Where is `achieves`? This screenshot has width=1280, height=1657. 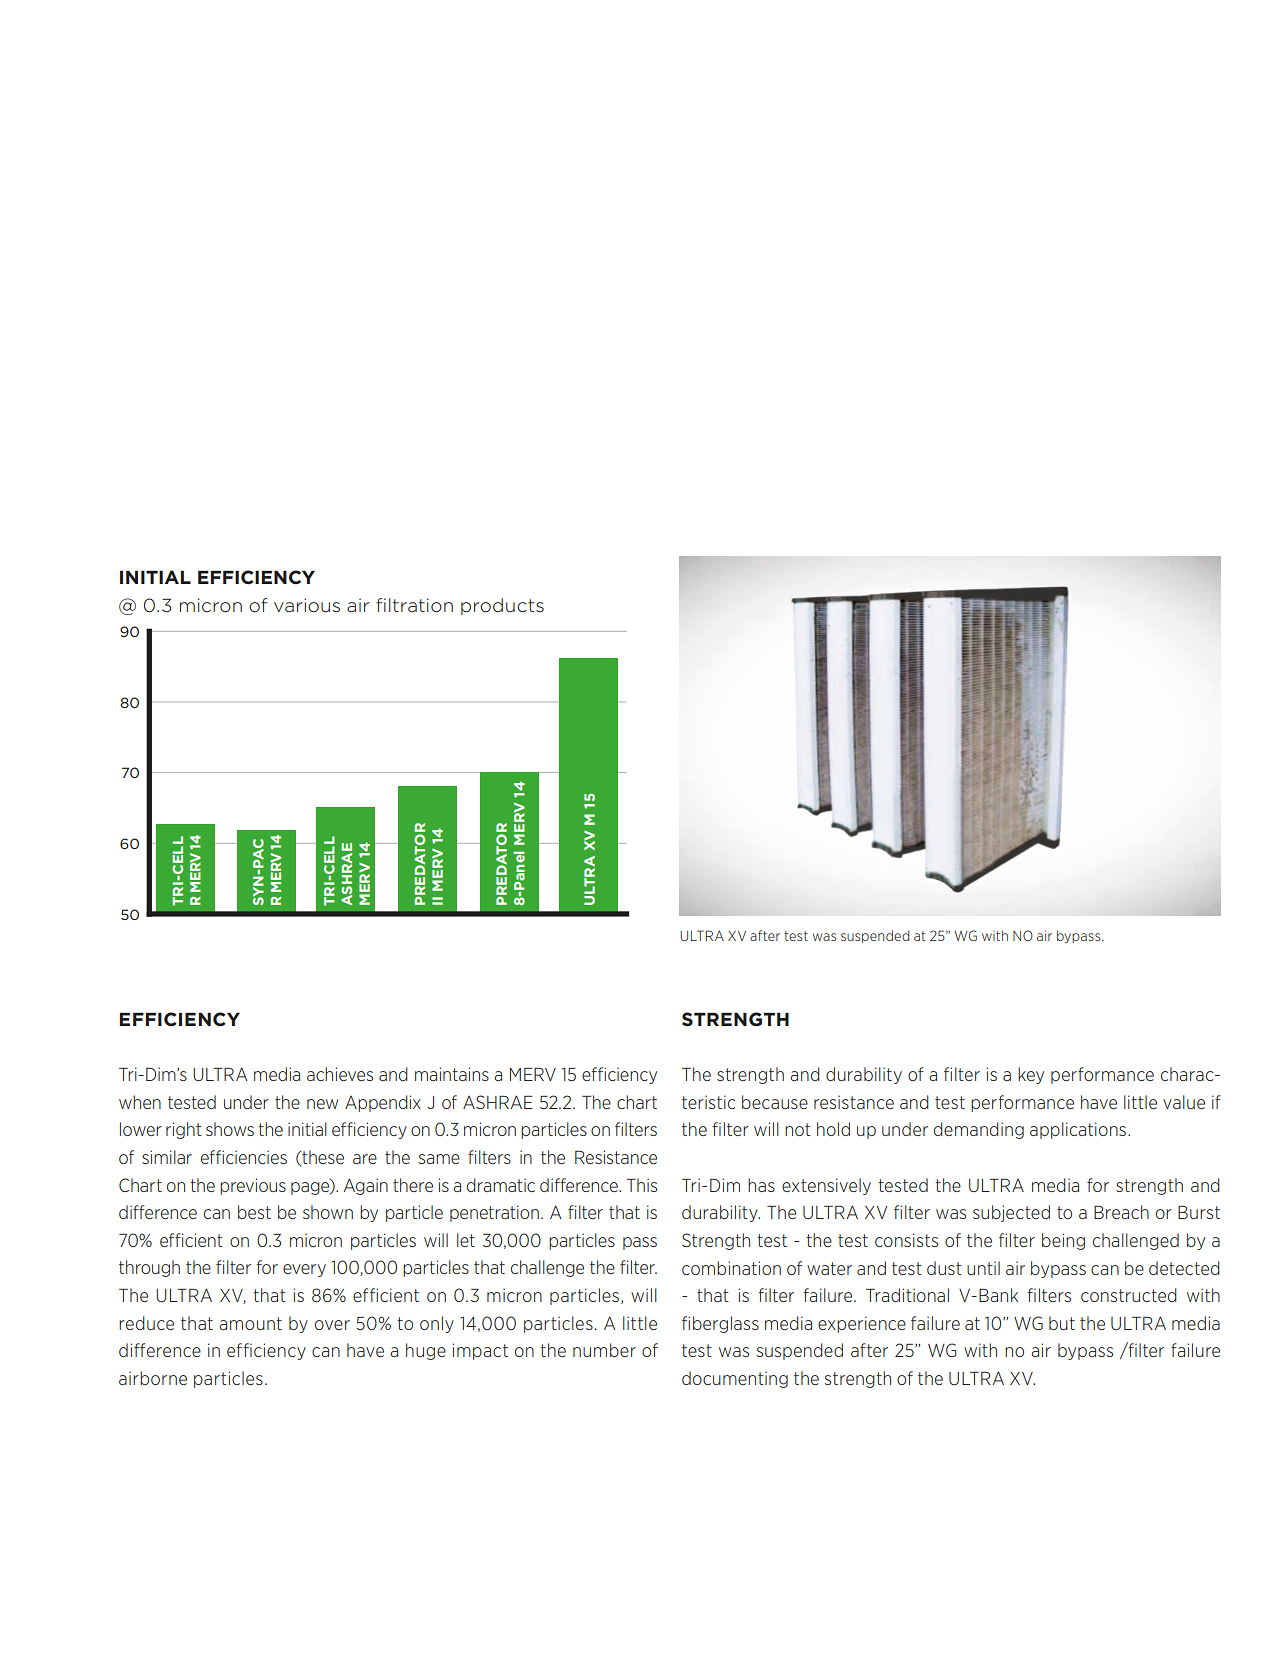 achieves is located at coordinates (340, 1074).
